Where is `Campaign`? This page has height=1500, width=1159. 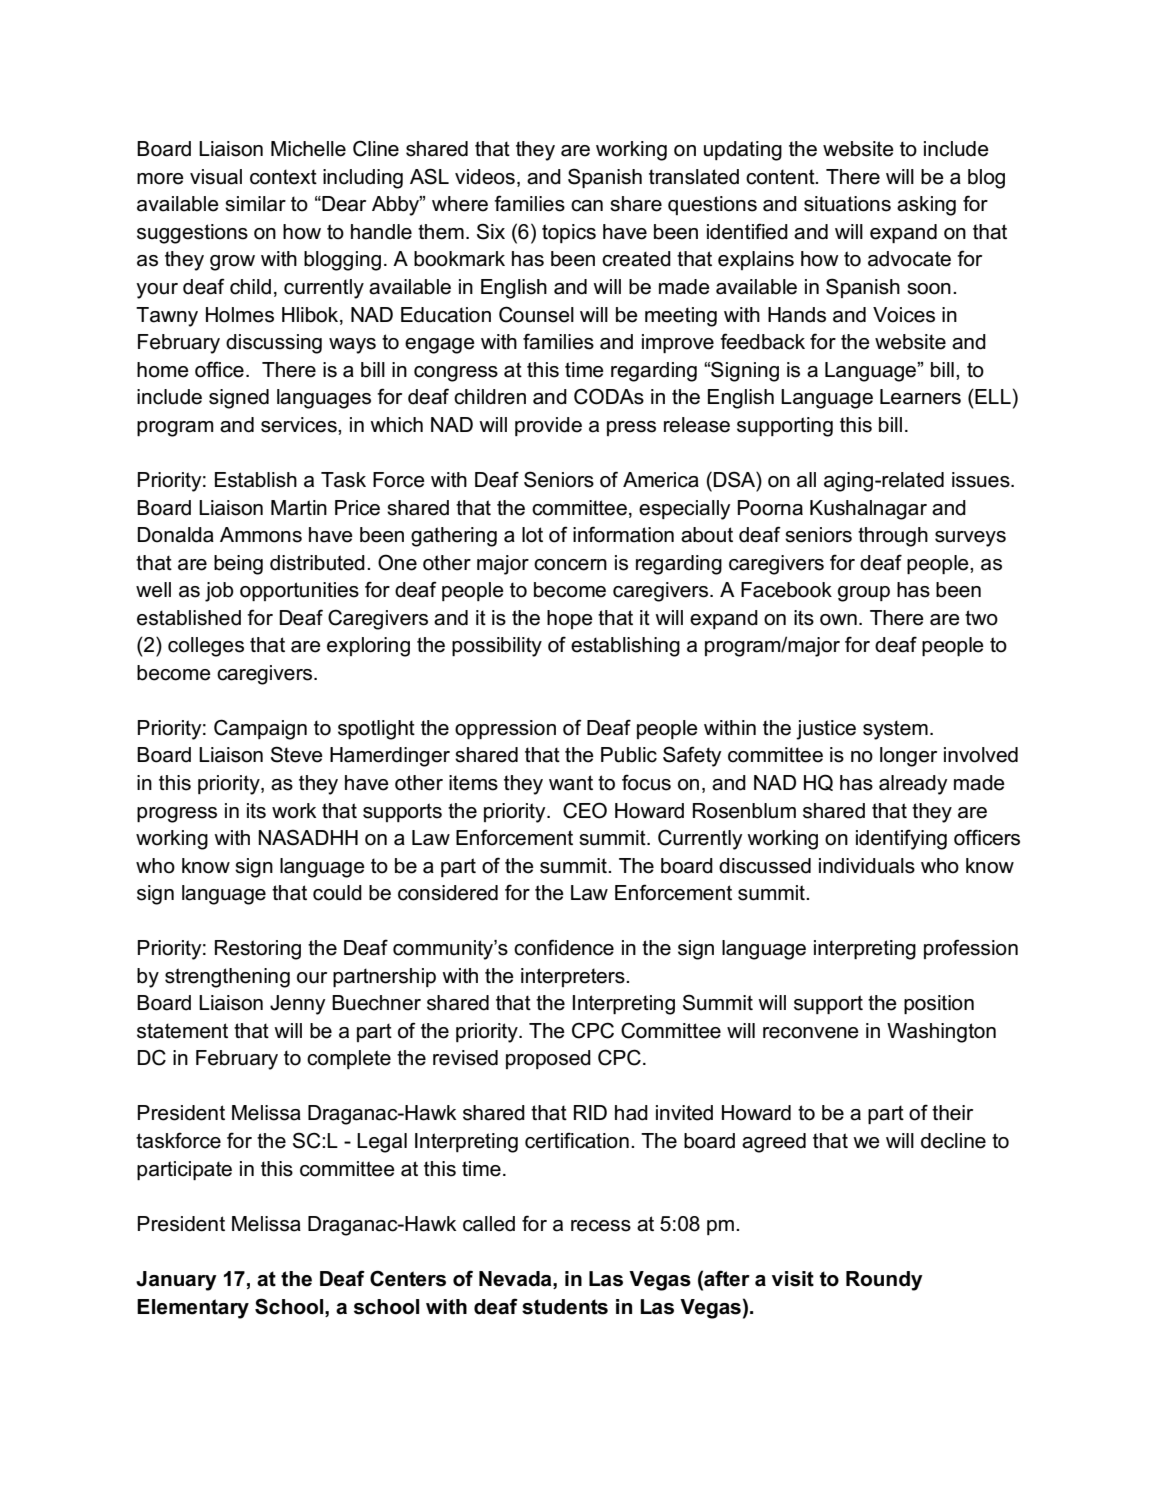 Campaign is located at coordinates (260, 729).
